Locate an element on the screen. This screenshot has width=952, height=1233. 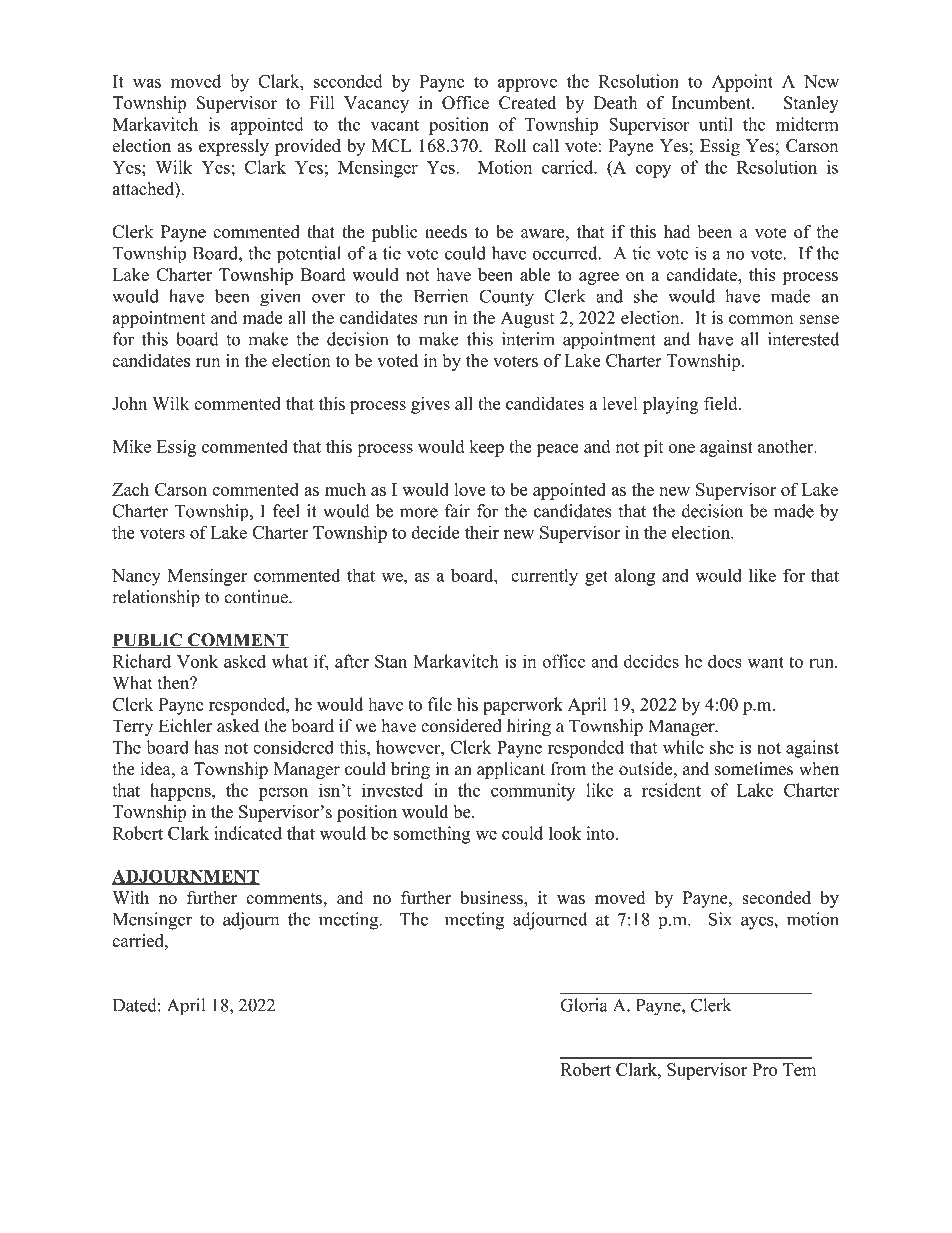
their is located at coordinates (482, 532).
